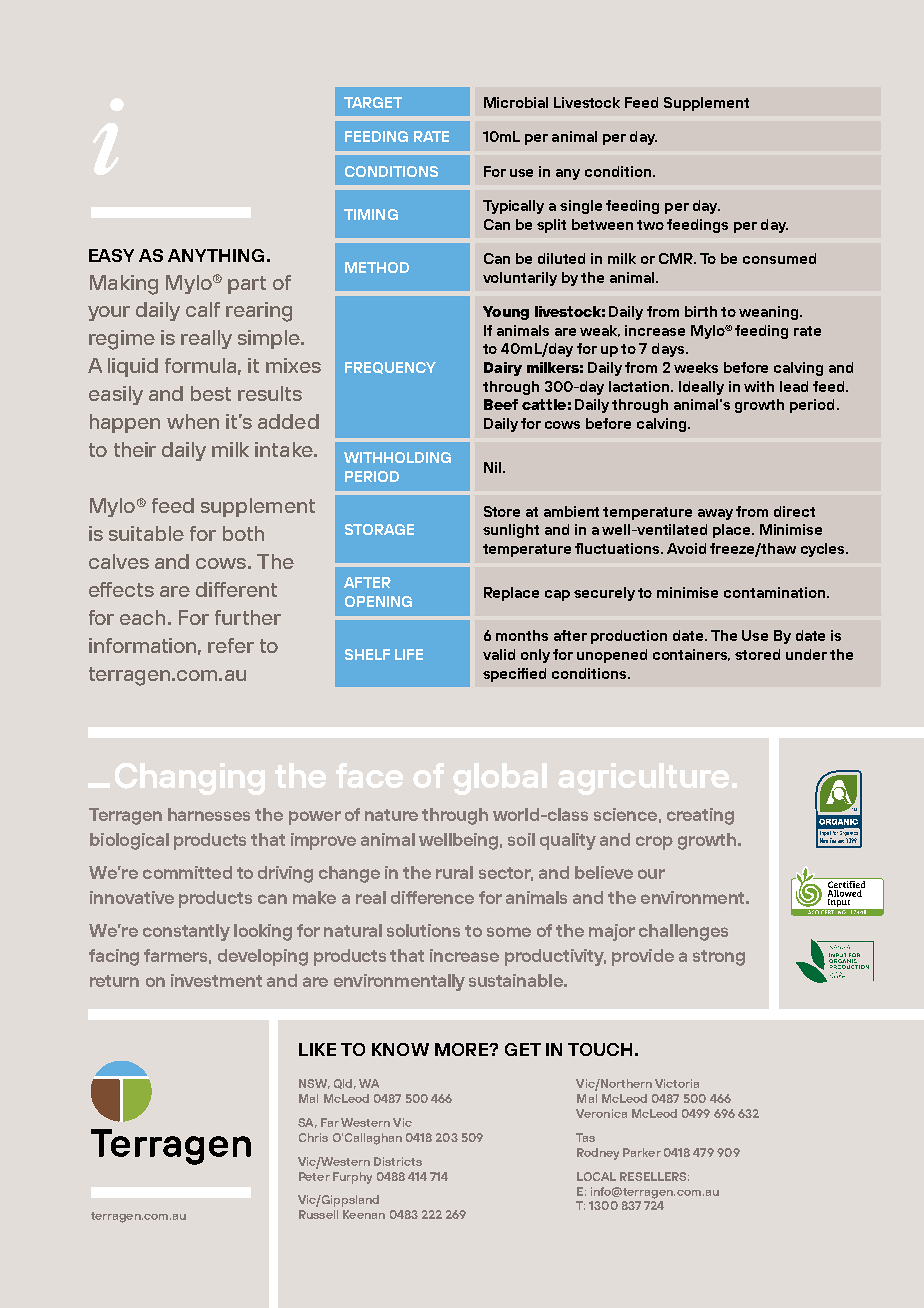 Image resolution: width=924 pixels, height=1308 pixels. What do you see at coordinates (314, 1176) in the screenshot?
I see `Peter` at bounding box center [314, 1176].
